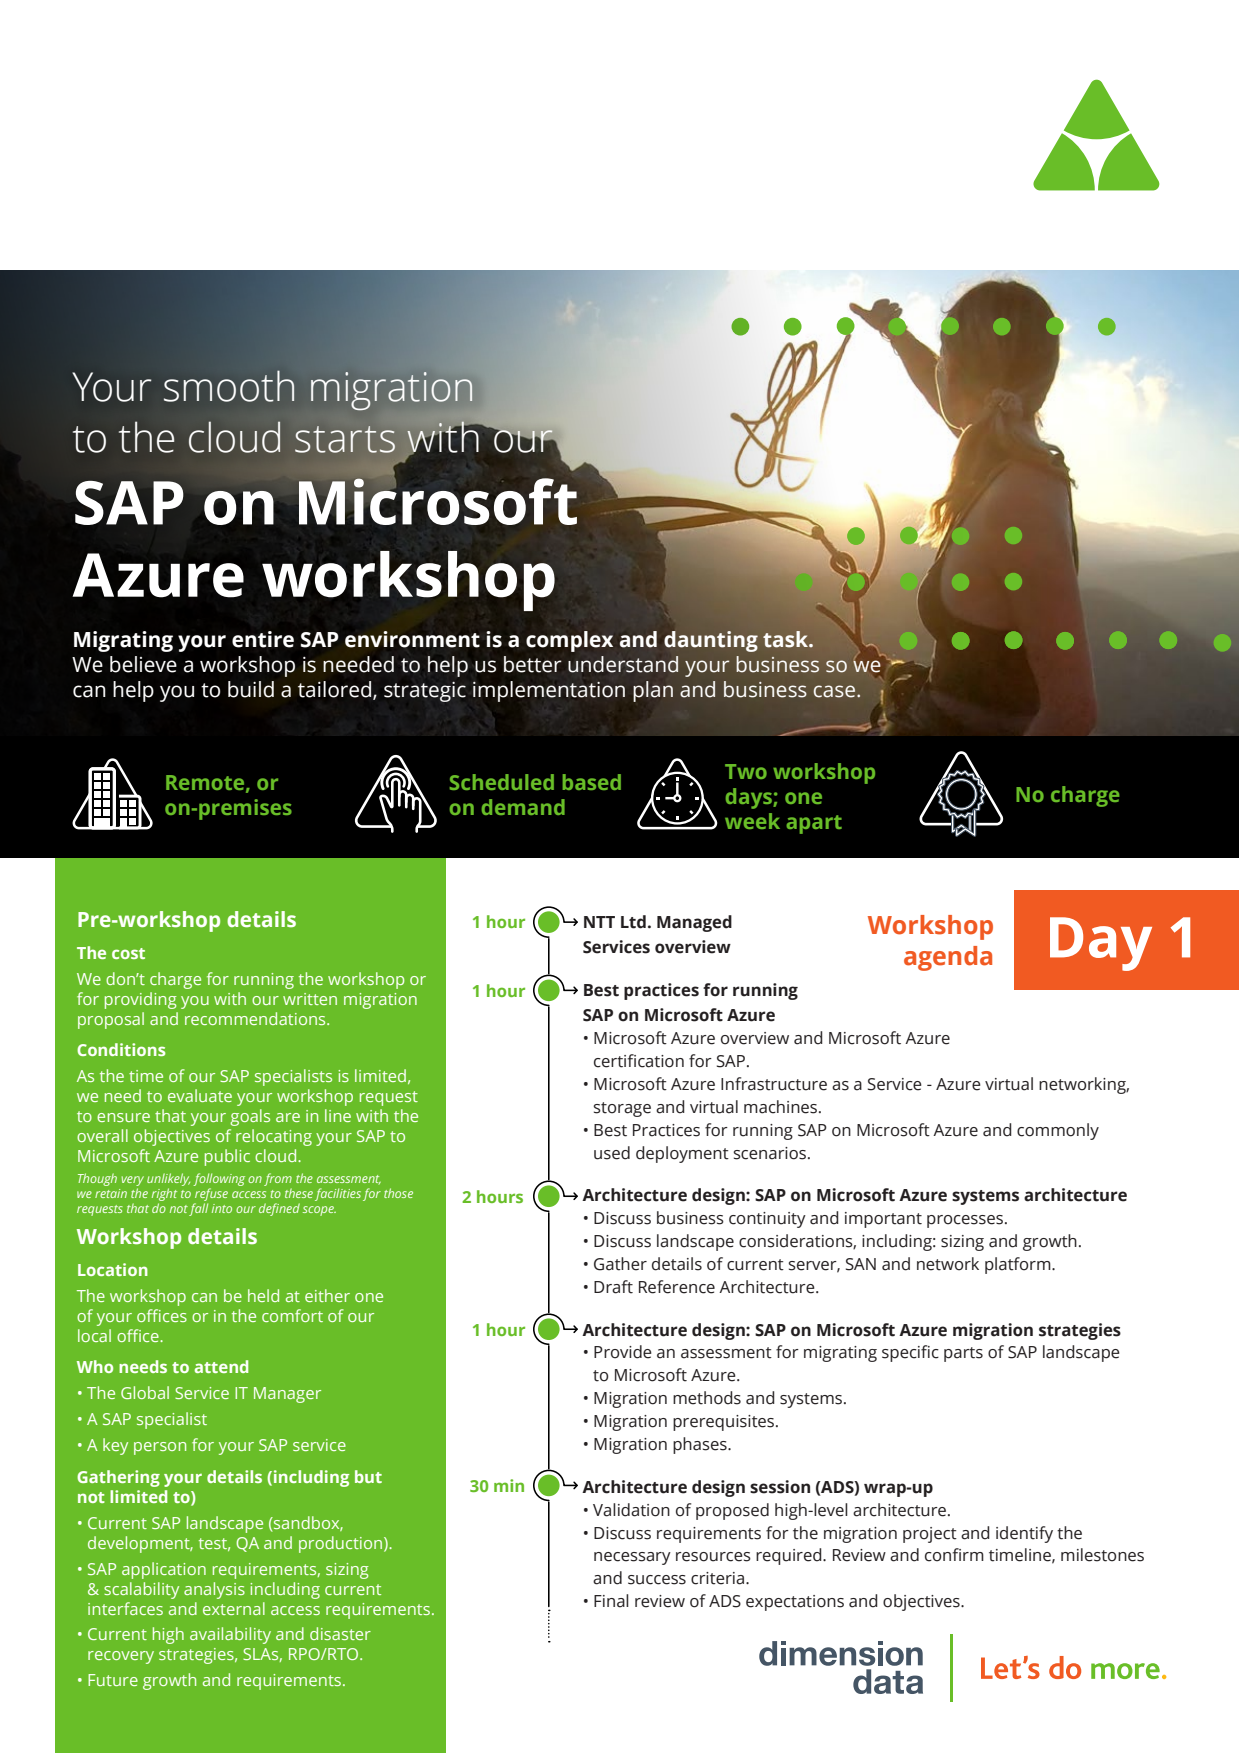  What do you see at coordinates (256, 1018) in the screenshot?
I see `recommendations` at bounding box center [256, 1018].
